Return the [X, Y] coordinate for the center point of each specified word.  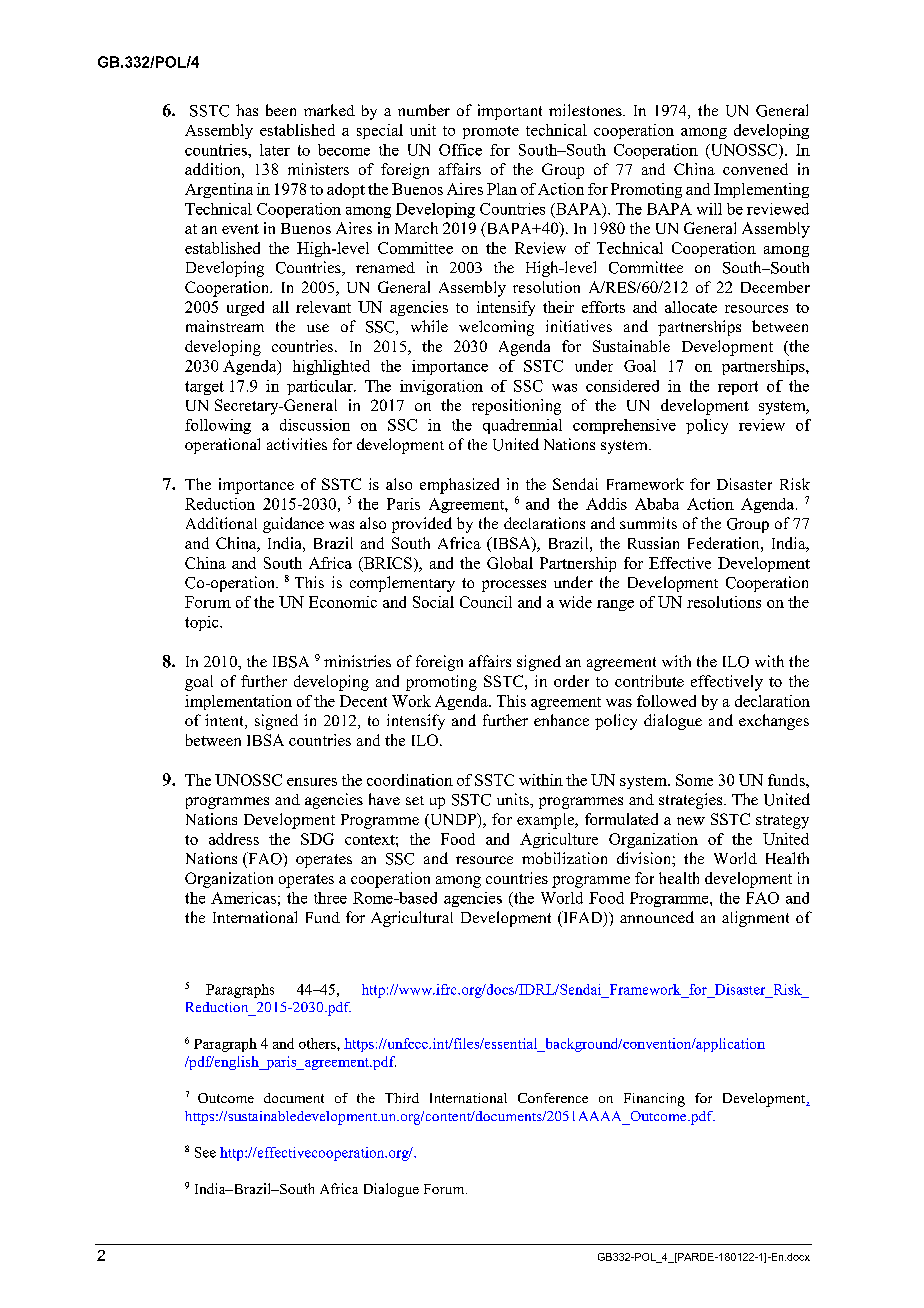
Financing [654, 1100]
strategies [692, 801]
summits [648, 523]
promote [491, 132]
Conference [553, 1098]
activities [297, 444]
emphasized [459, 486]
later [275, 150]
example [547, 821]
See [205, 1152]
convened [755, 169]
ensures [312, 782]
